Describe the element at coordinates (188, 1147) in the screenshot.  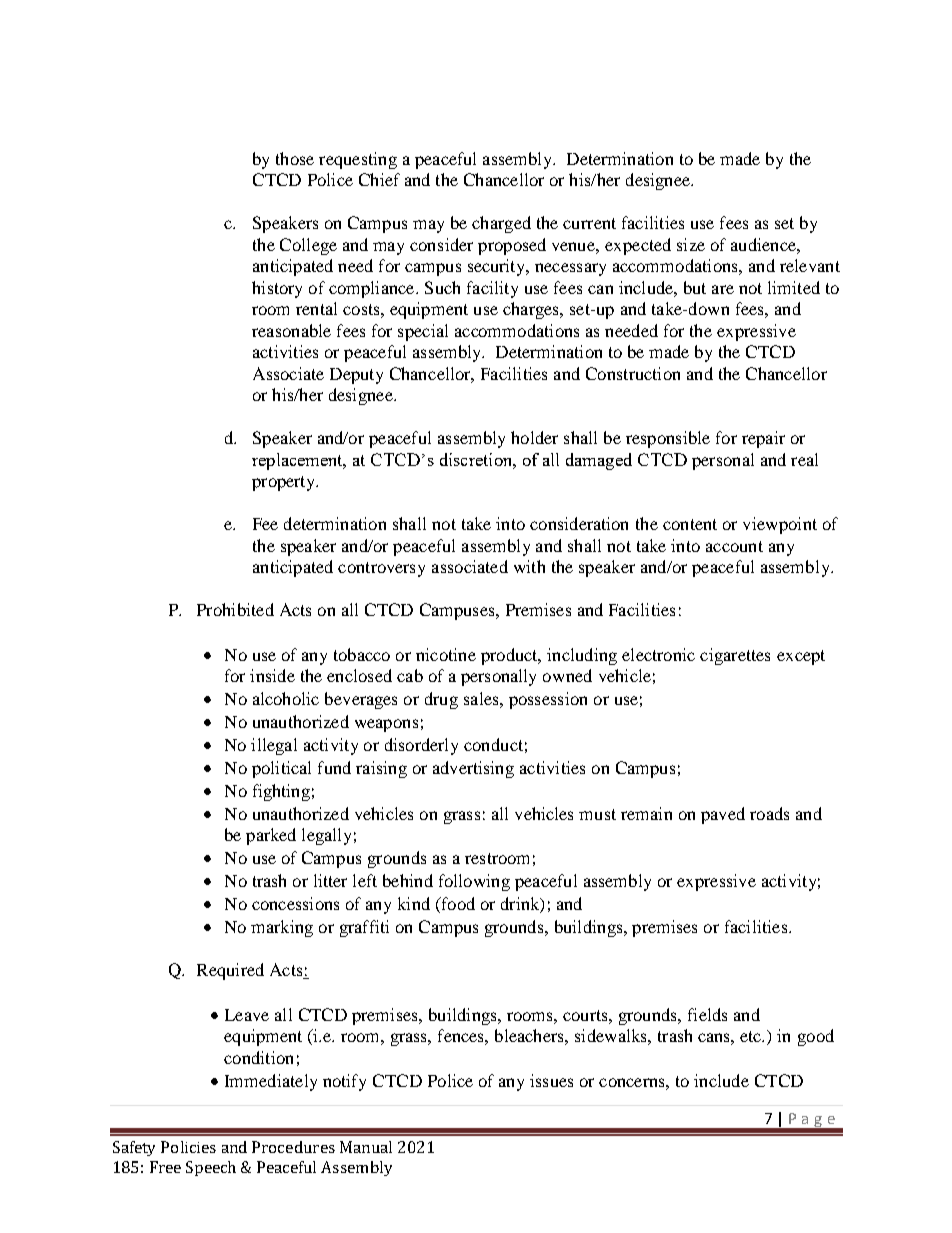
I see `Policies` at that location.
